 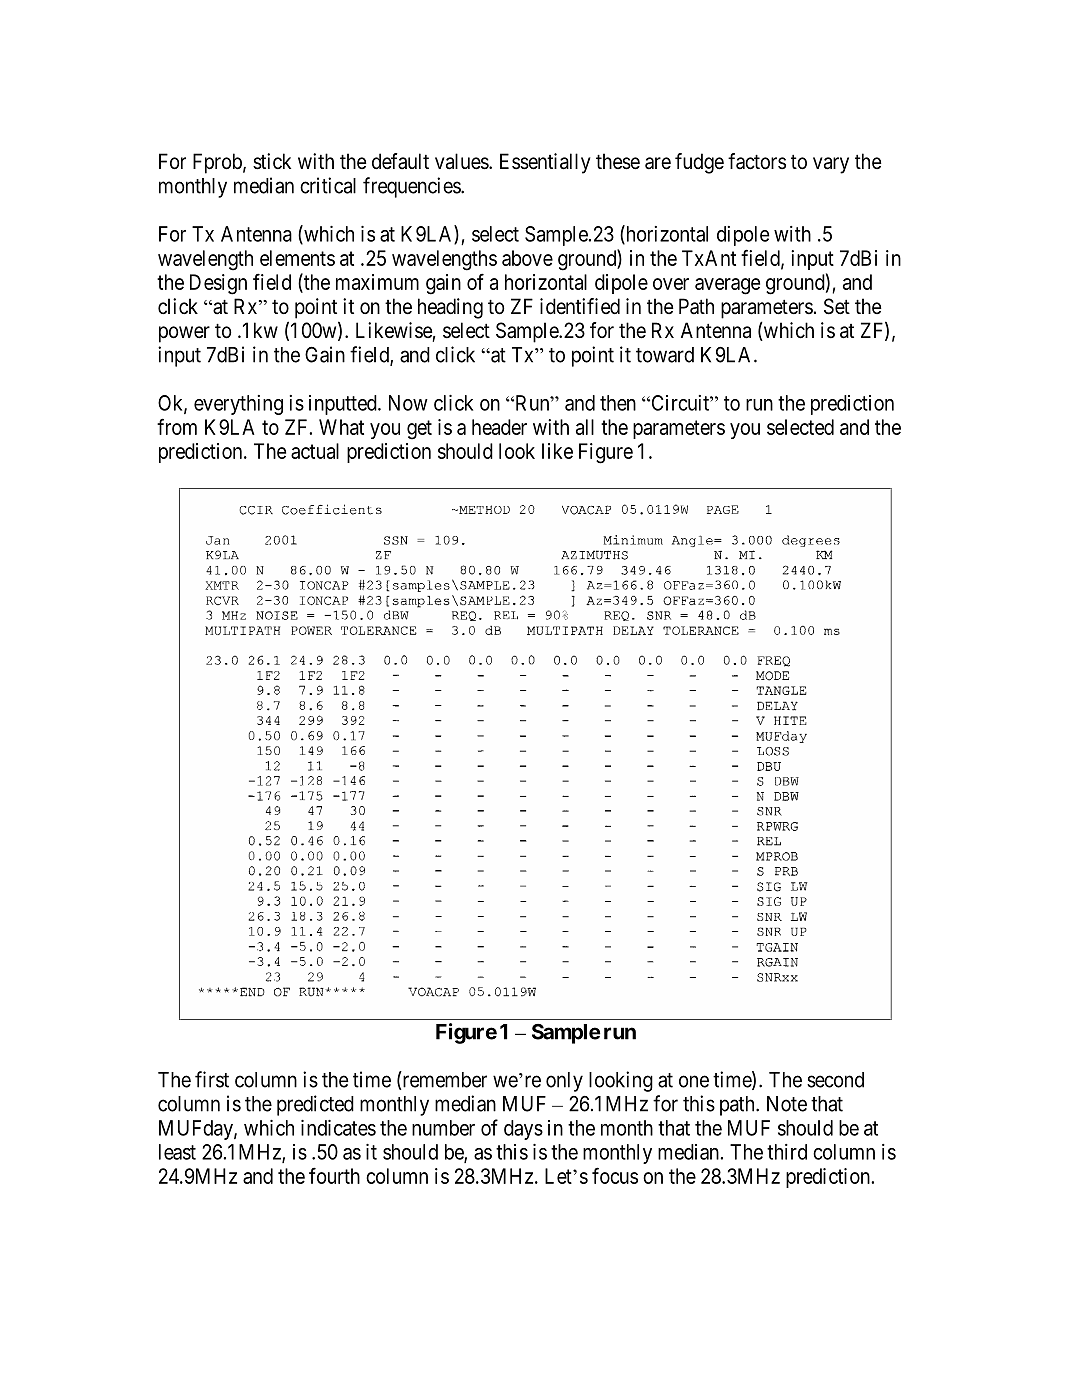 What do you see at coordinates (212, 1079) in the screenshot?
I see `first` at bounding box center [212, 1079].
